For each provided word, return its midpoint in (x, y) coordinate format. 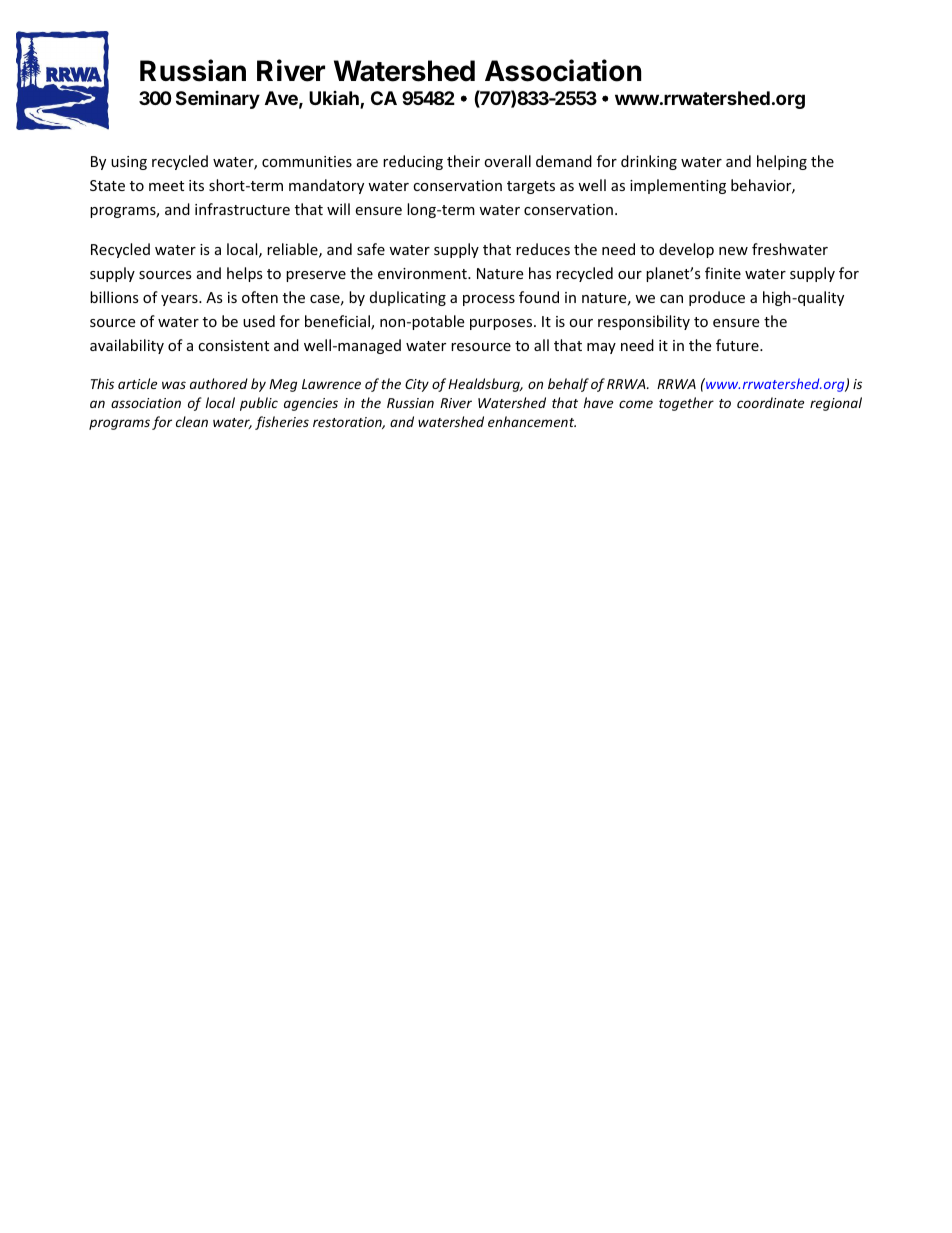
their (463, 161)
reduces (543, 249)
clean (192, 421)
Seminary (218, 100)
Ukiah (335, 99)
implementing (678, 186)
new (733, 251)
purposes (502, 324)
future (738, 345)
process (489, 300)
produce (717, 298)
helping (782, 162)
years (180, 300)
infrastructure (242, 209)
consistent (233, 345)
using (129, 163)
